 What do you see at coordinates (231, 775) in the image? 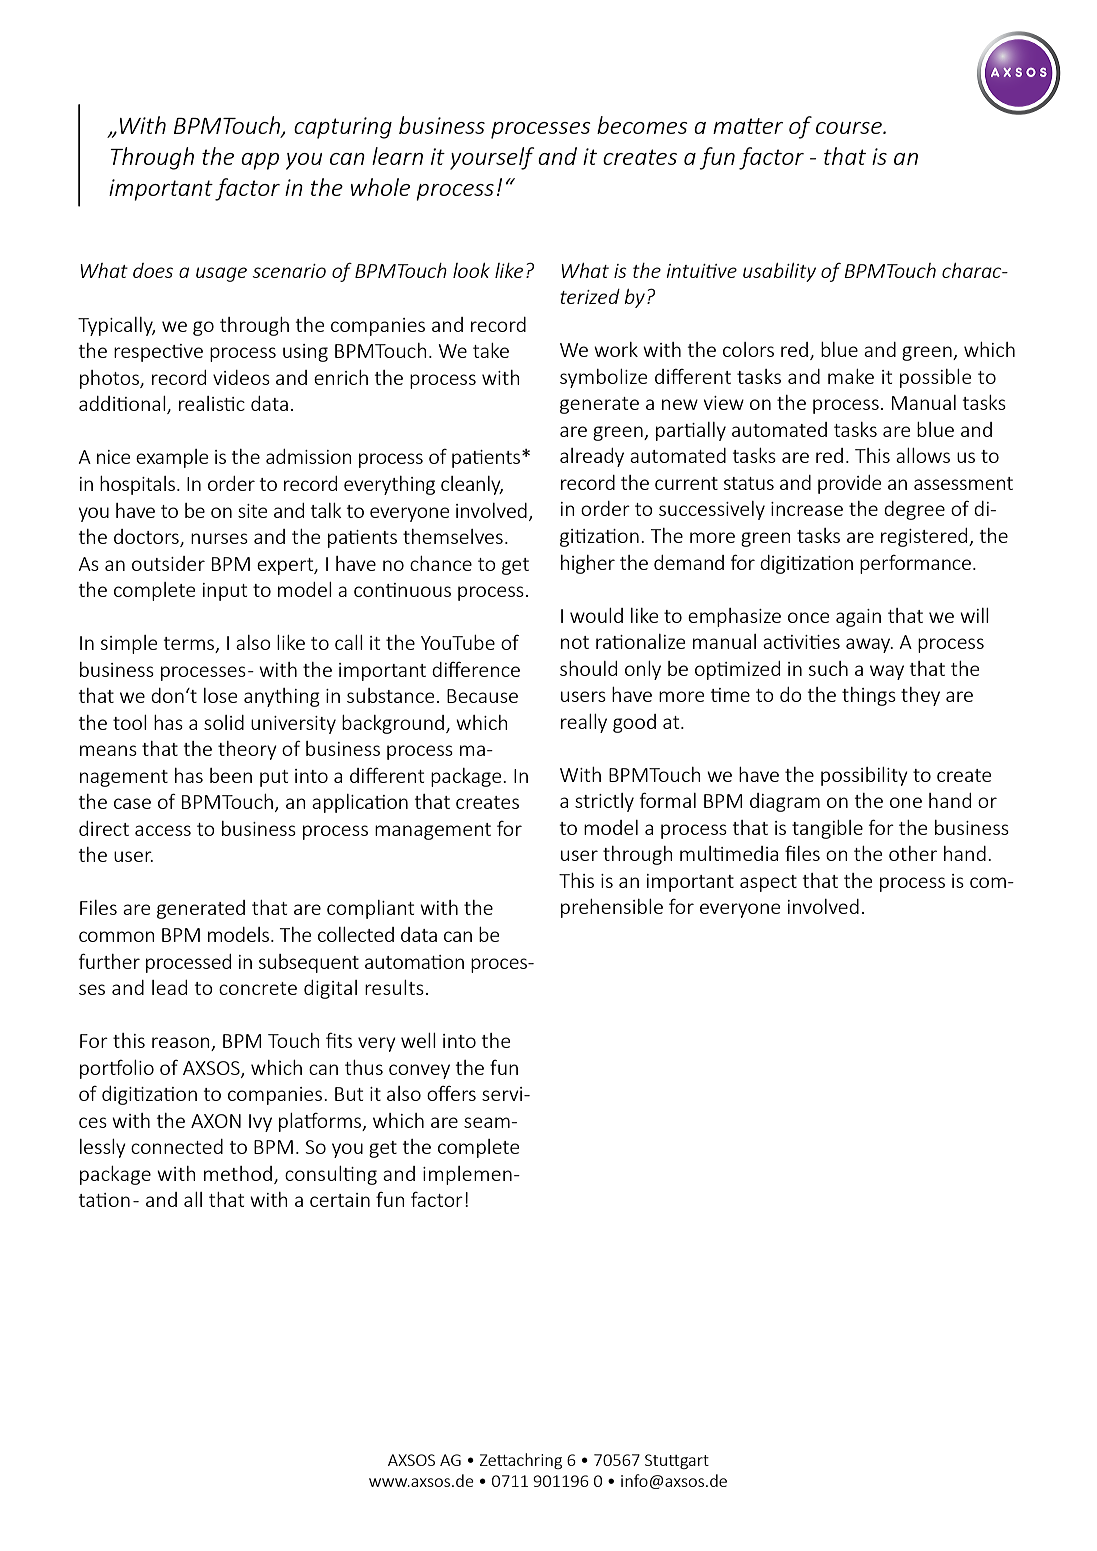
I see `been` at bounding box center [231, 775].
